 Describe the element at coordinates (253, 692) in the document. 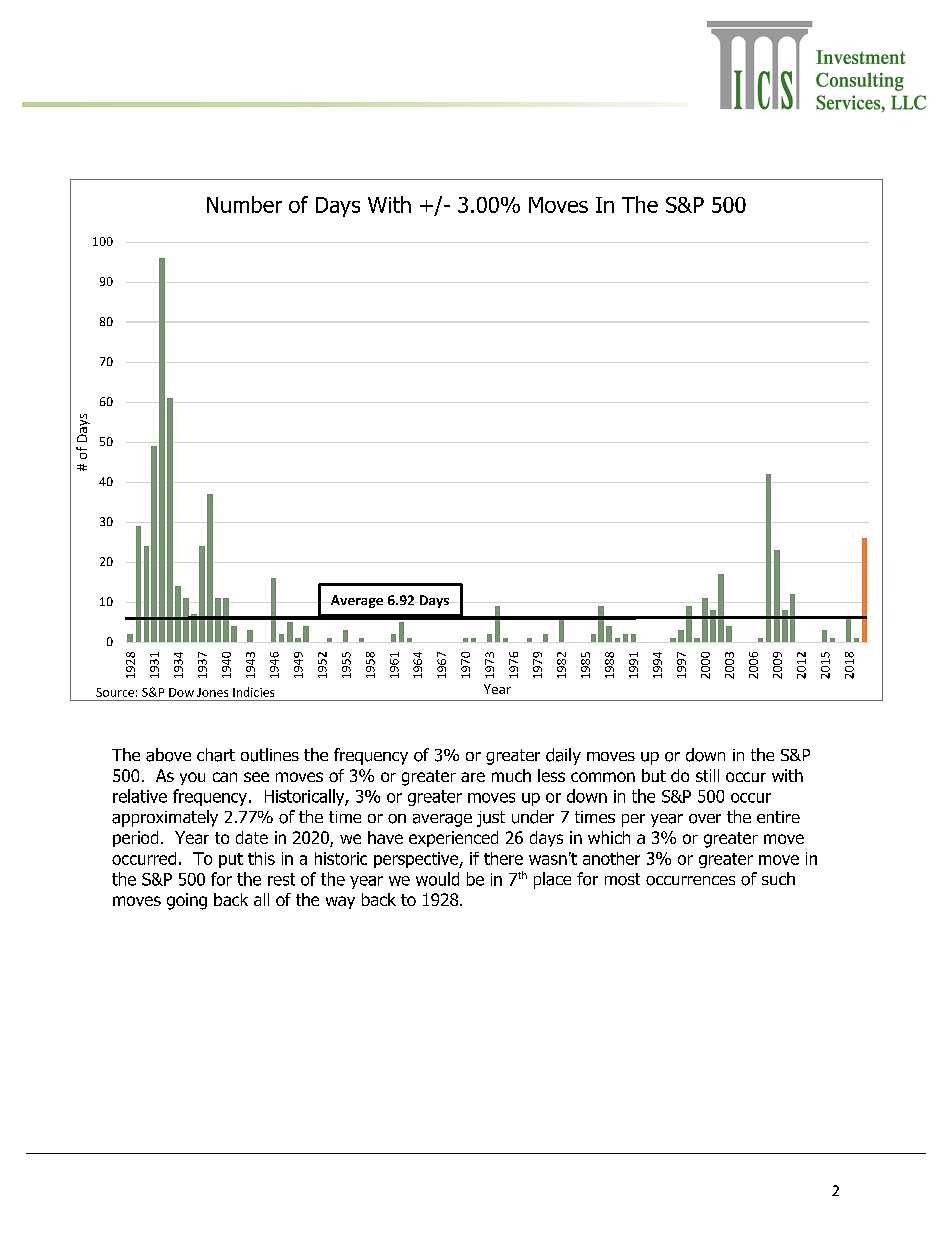

I see `Indicies` at that location.
